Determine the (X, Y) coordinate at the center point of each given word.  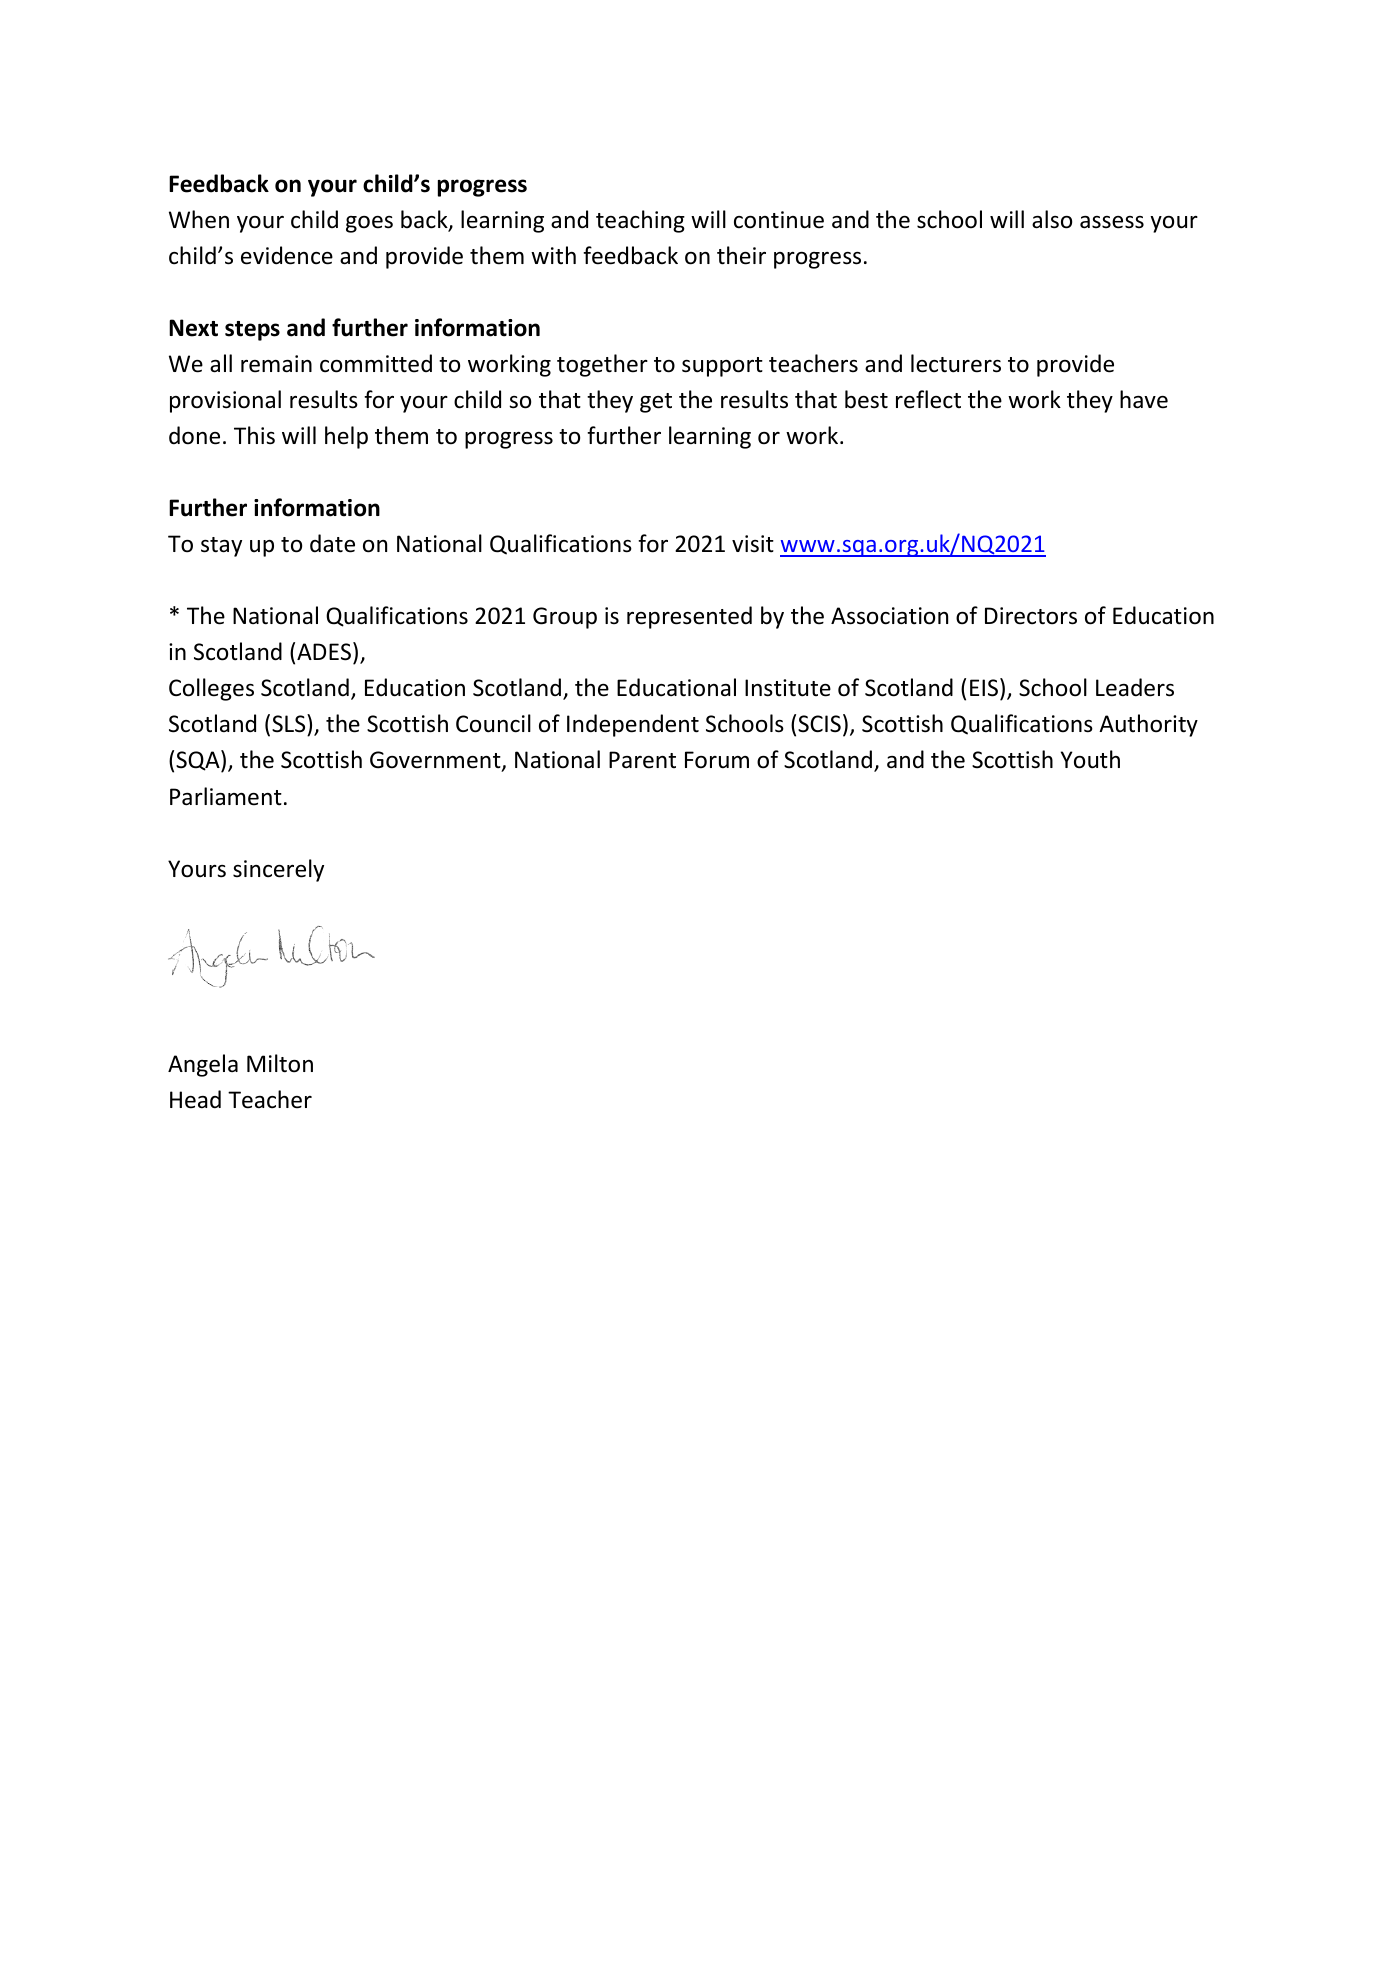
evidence (287, 255)
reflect (928, 399)
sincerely (278, 870)
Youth (1090, 759)
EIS (985, 689)
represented (689, 617)
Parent (642, 760)
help (346, 437)
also (1052, 219)
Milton (280, 1063)
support (722, 367)
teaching (640, 221)
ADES (325, 651)
